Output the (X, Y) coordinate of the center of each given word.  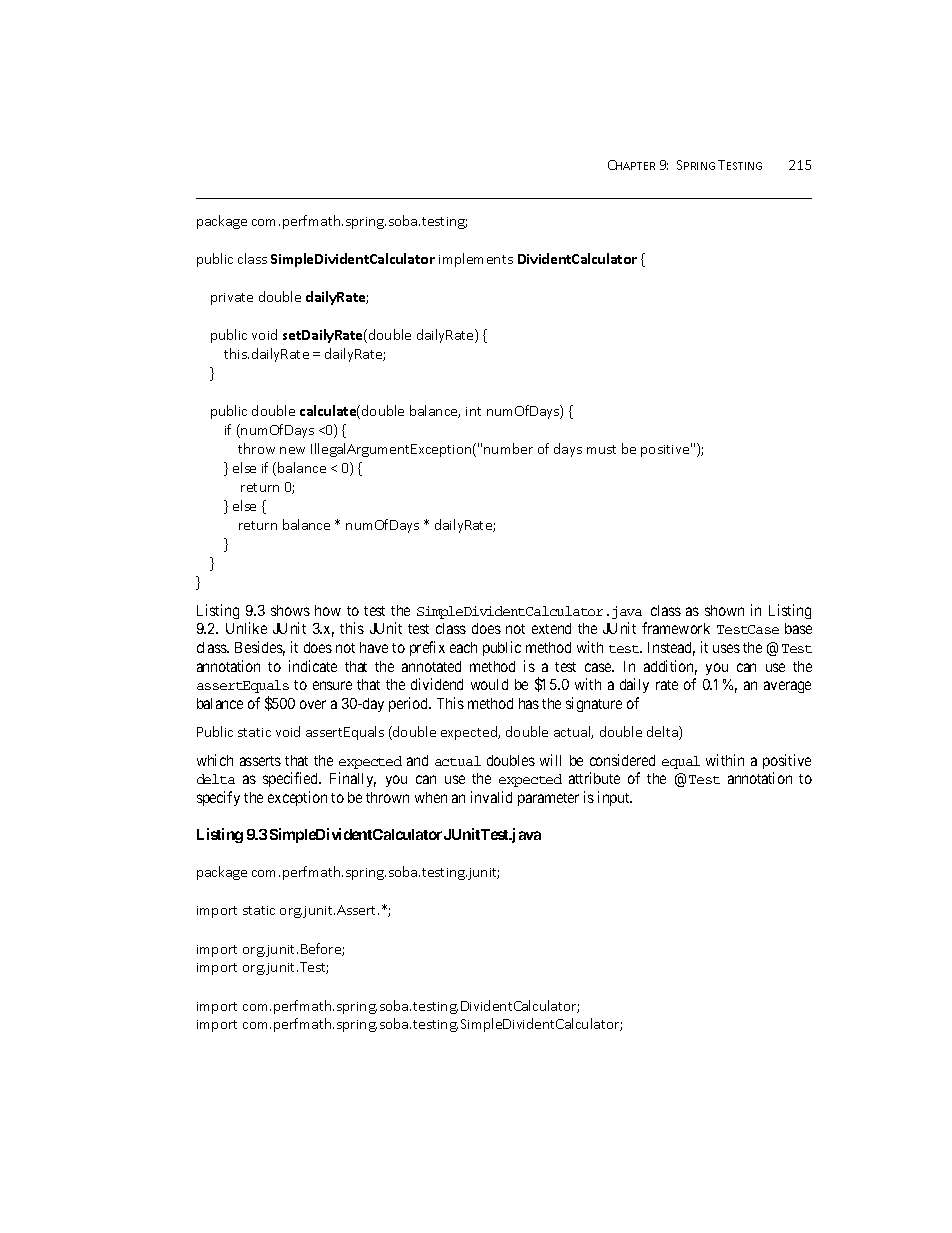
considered (622, 760)
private (232, 299)
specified (292, 779)
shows (290, 610)
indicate (313, 666)
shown (724, 610)
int (473, 411)
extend (551, 628)
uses (726, 648)
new (292, 450)
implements (476, 260)
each (463, 647)
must (601, 449)
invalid (491, 797)
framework (676, 628)
